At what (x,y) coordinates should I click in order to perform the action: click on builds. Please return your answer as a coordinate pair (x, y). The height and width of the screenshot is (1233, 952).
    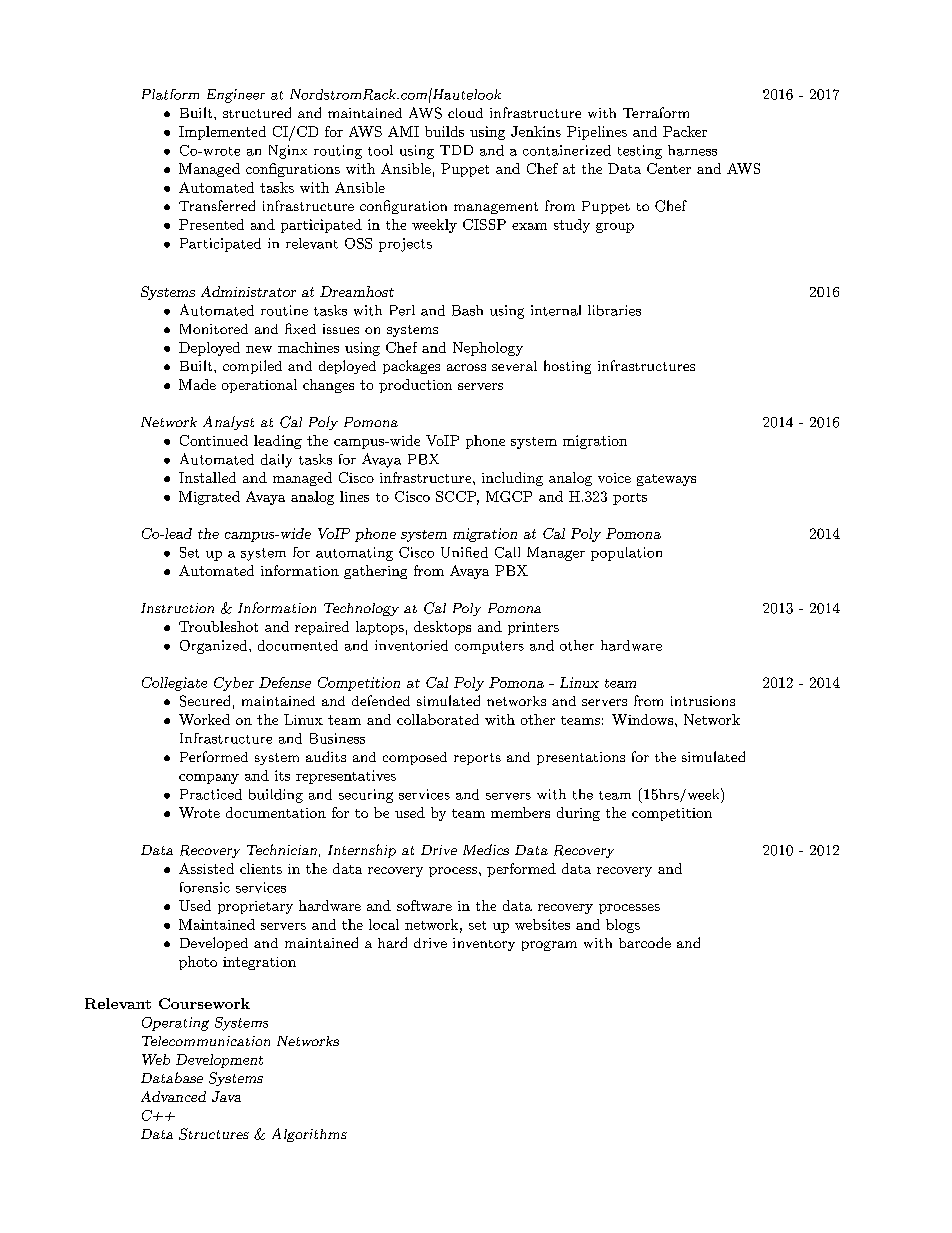
    Looking at the image, I should click on (444, 131).
